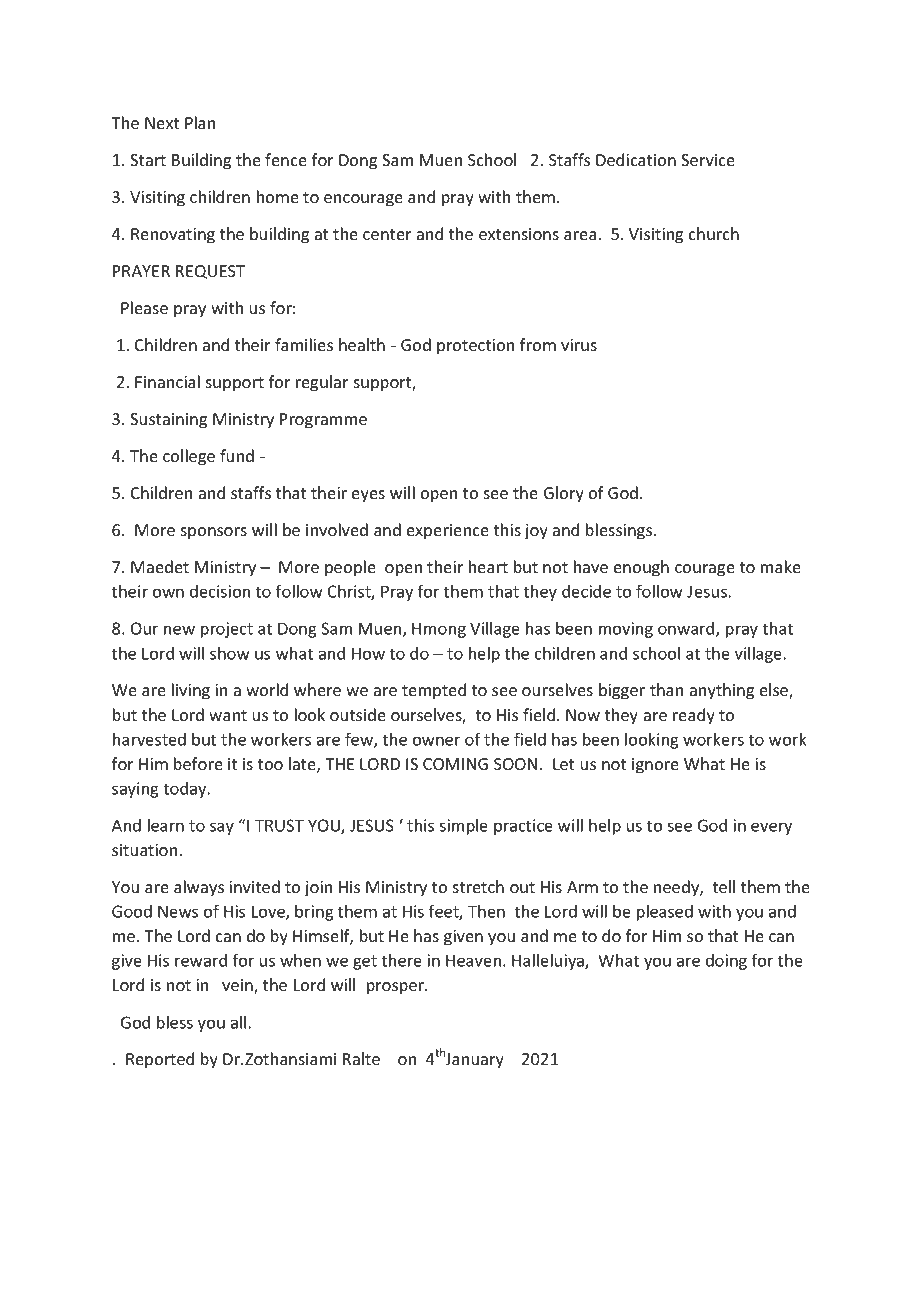  Describe the element at coordinates (200, 122) in the image. I see `Plan` at that location.
